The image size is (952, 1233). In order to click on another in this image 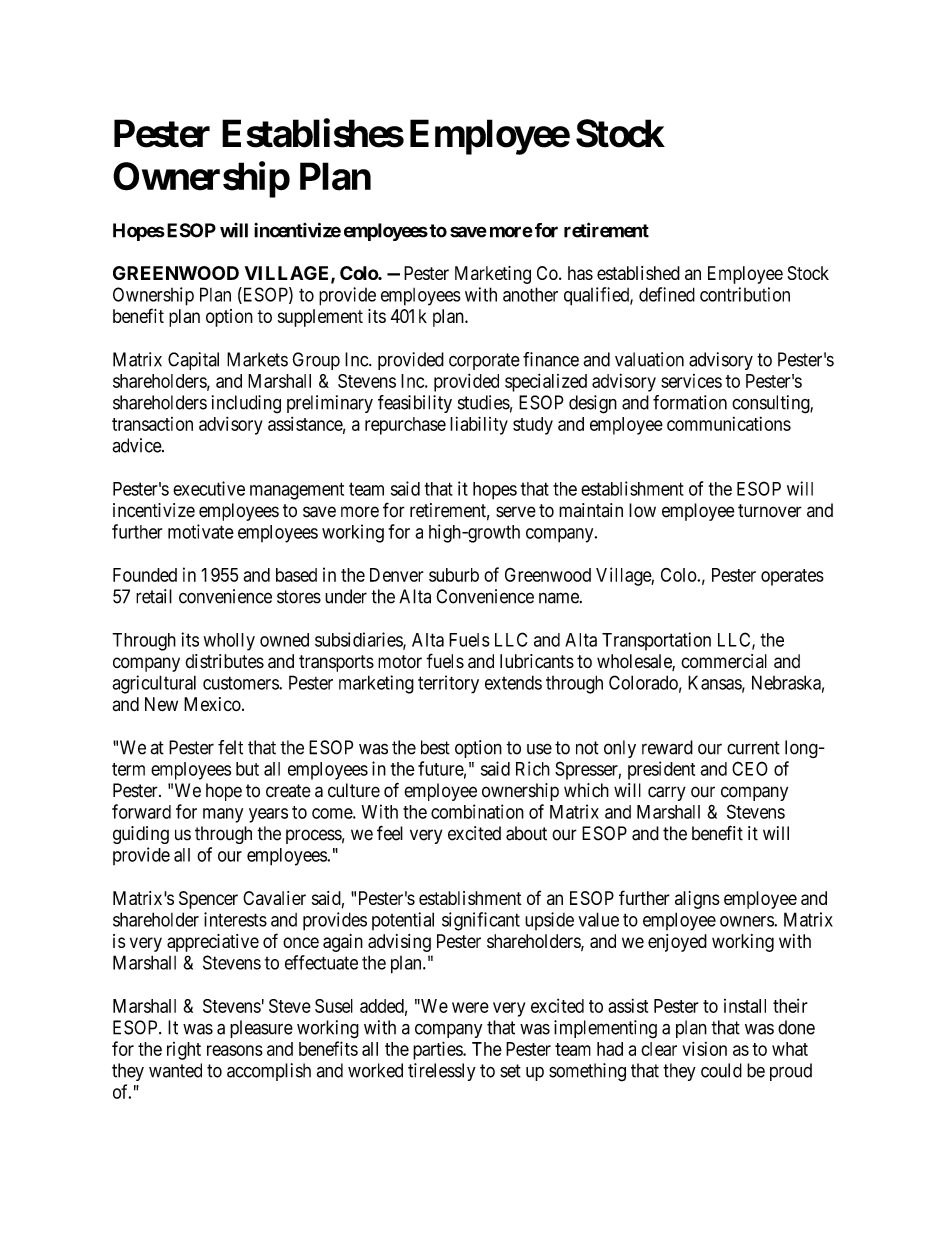, I will do `click(530, 294)`.
